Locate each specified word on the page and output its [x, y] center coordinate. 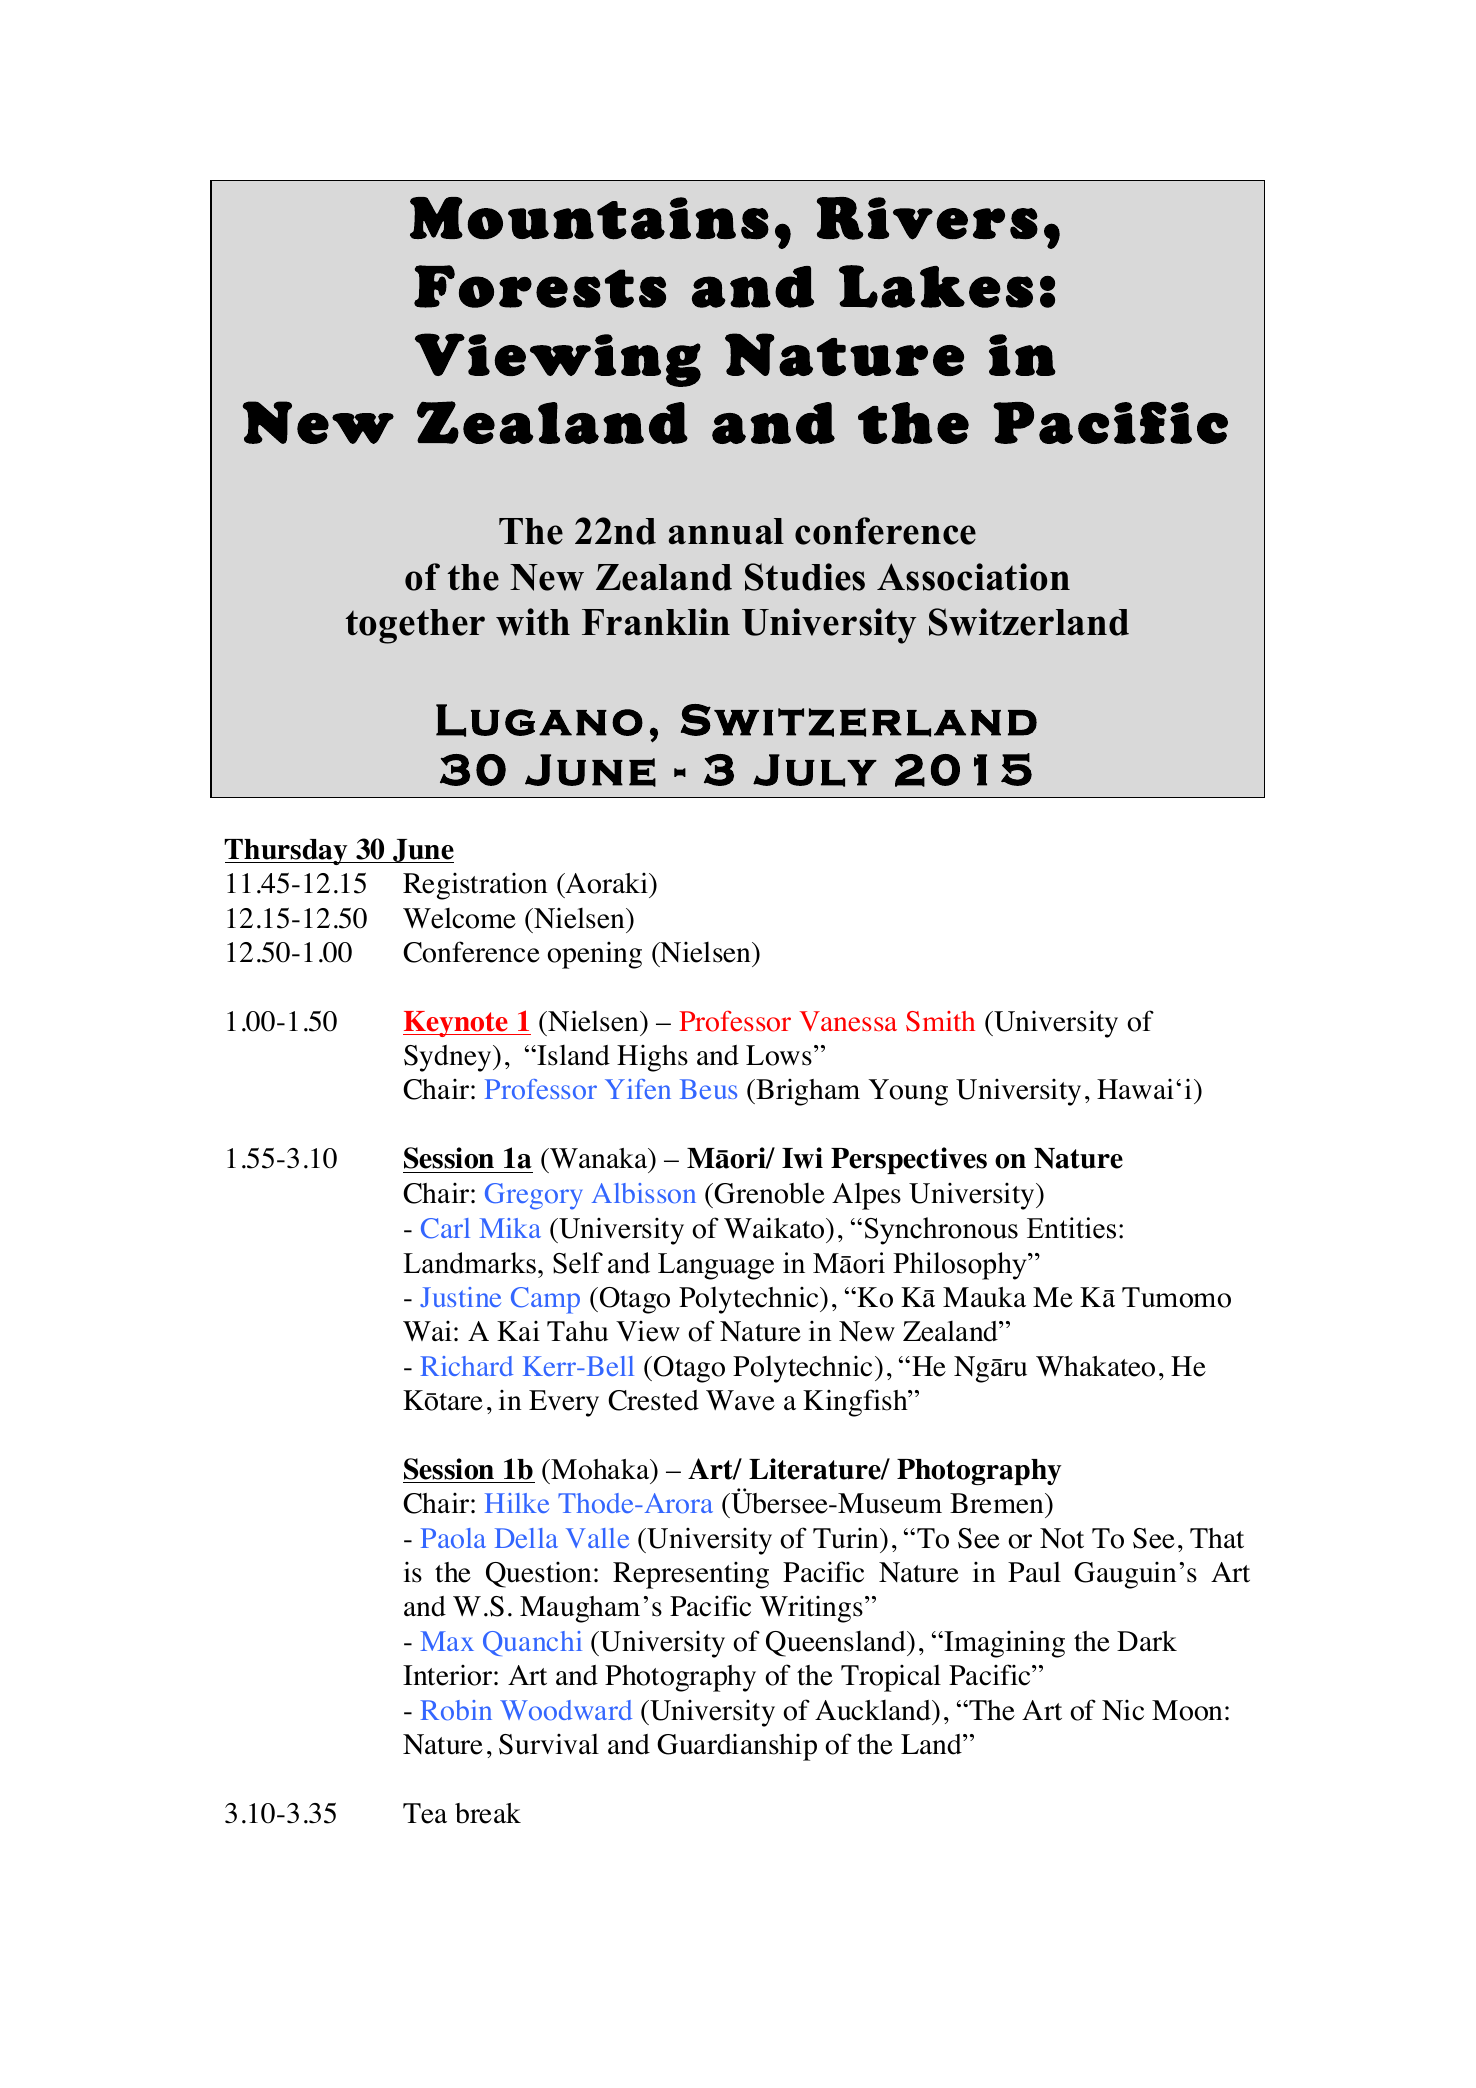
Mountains [589, 218]
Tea [425, 1813]
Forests [540, 286]
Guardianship [737, 1747]
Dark [1147, 1641]
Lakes [936, 286]
